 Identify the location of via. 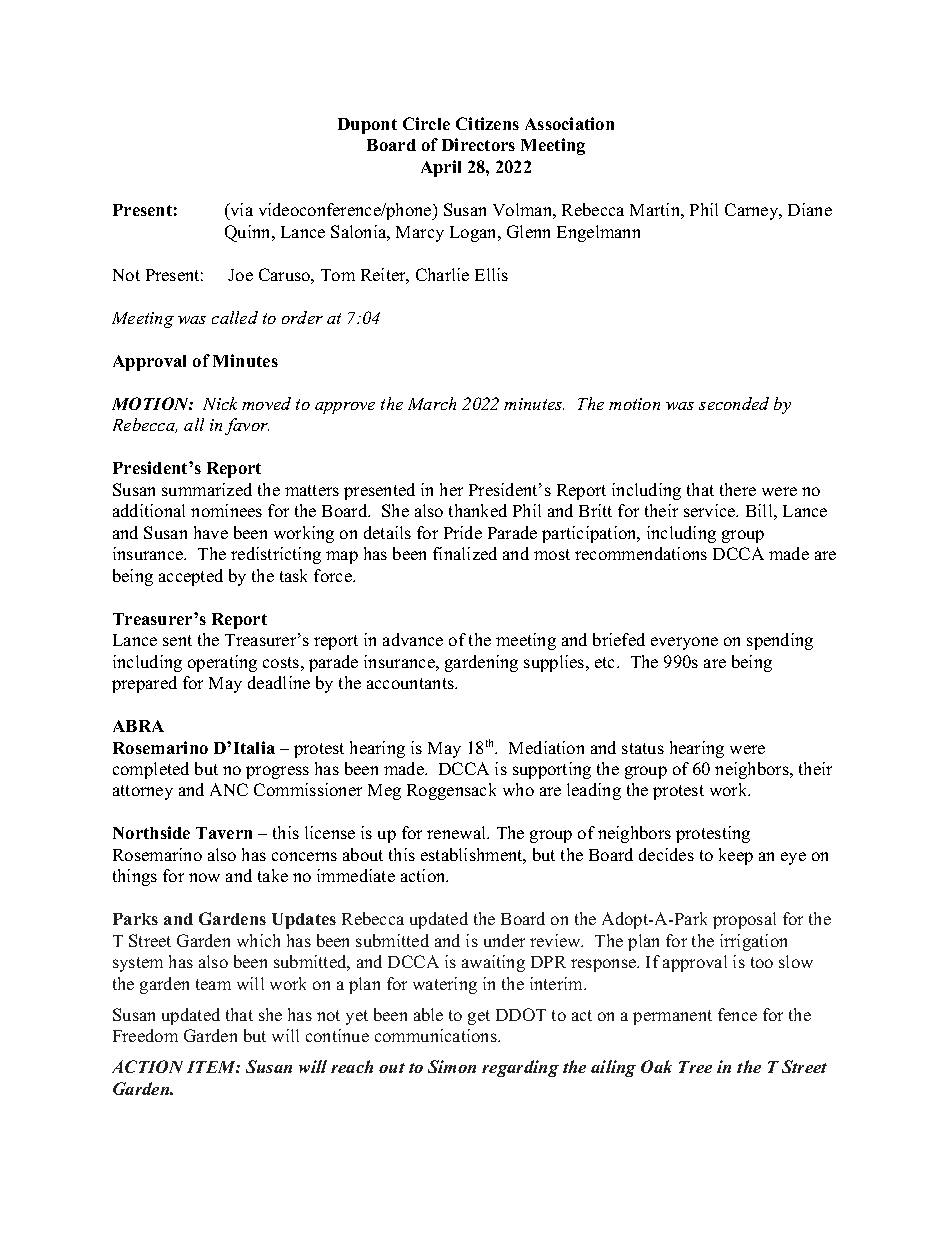
(240, 209).
